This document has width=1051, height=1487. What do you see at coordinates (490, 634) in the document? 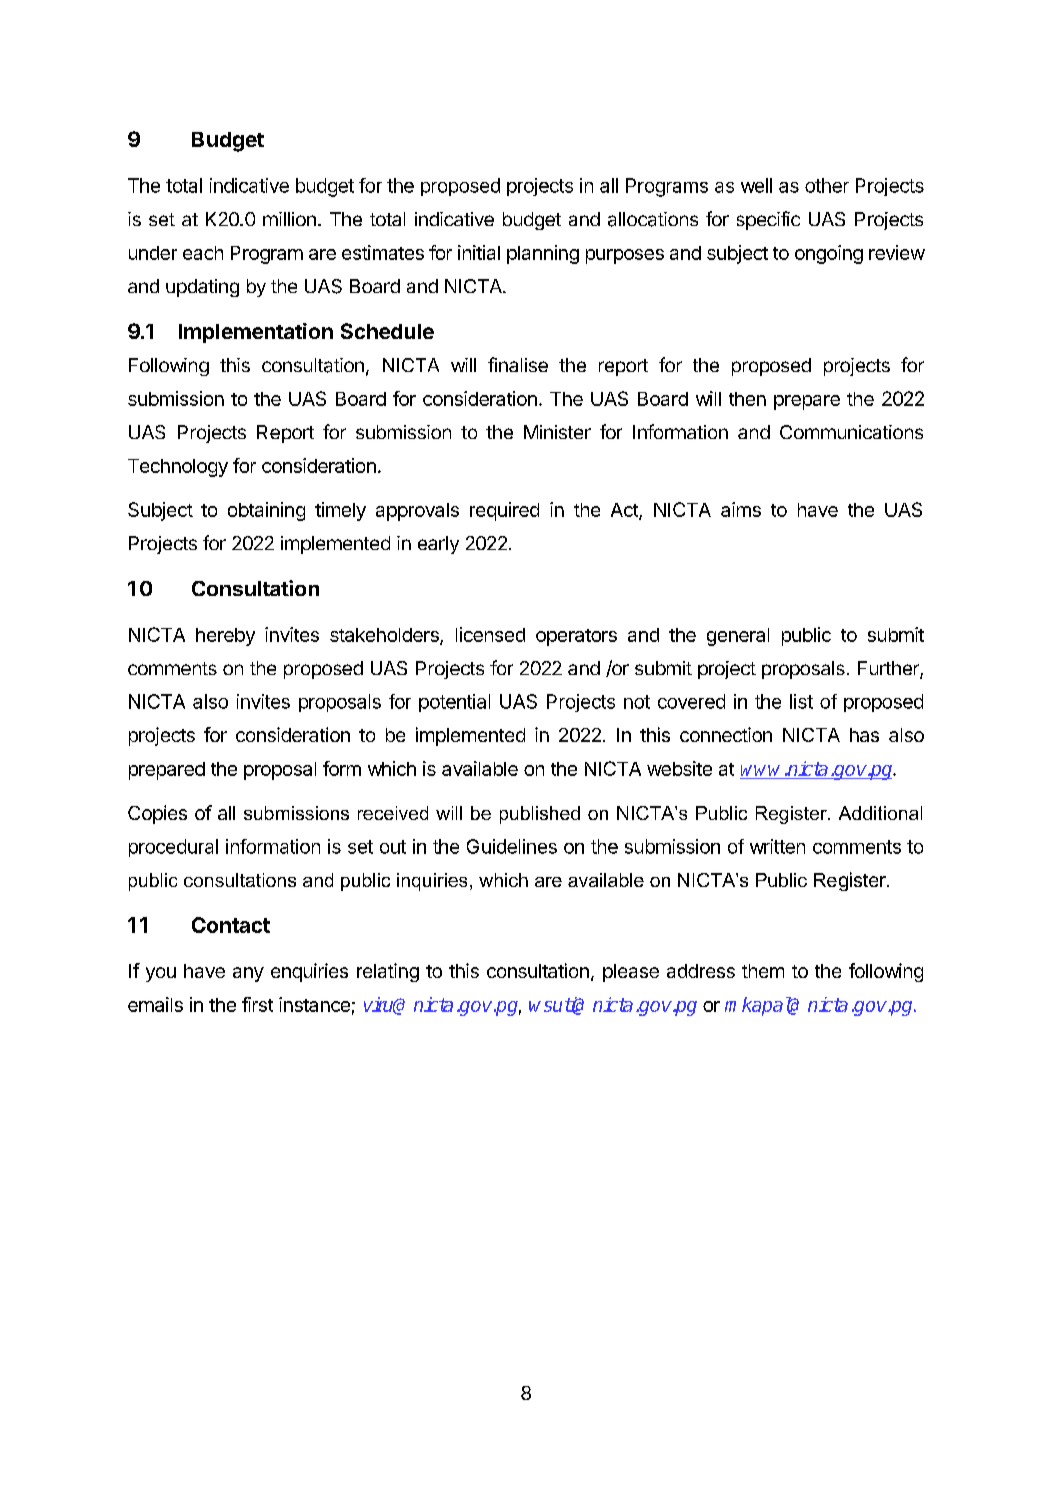
I see `licensed` at bounding box center [490, 634].
